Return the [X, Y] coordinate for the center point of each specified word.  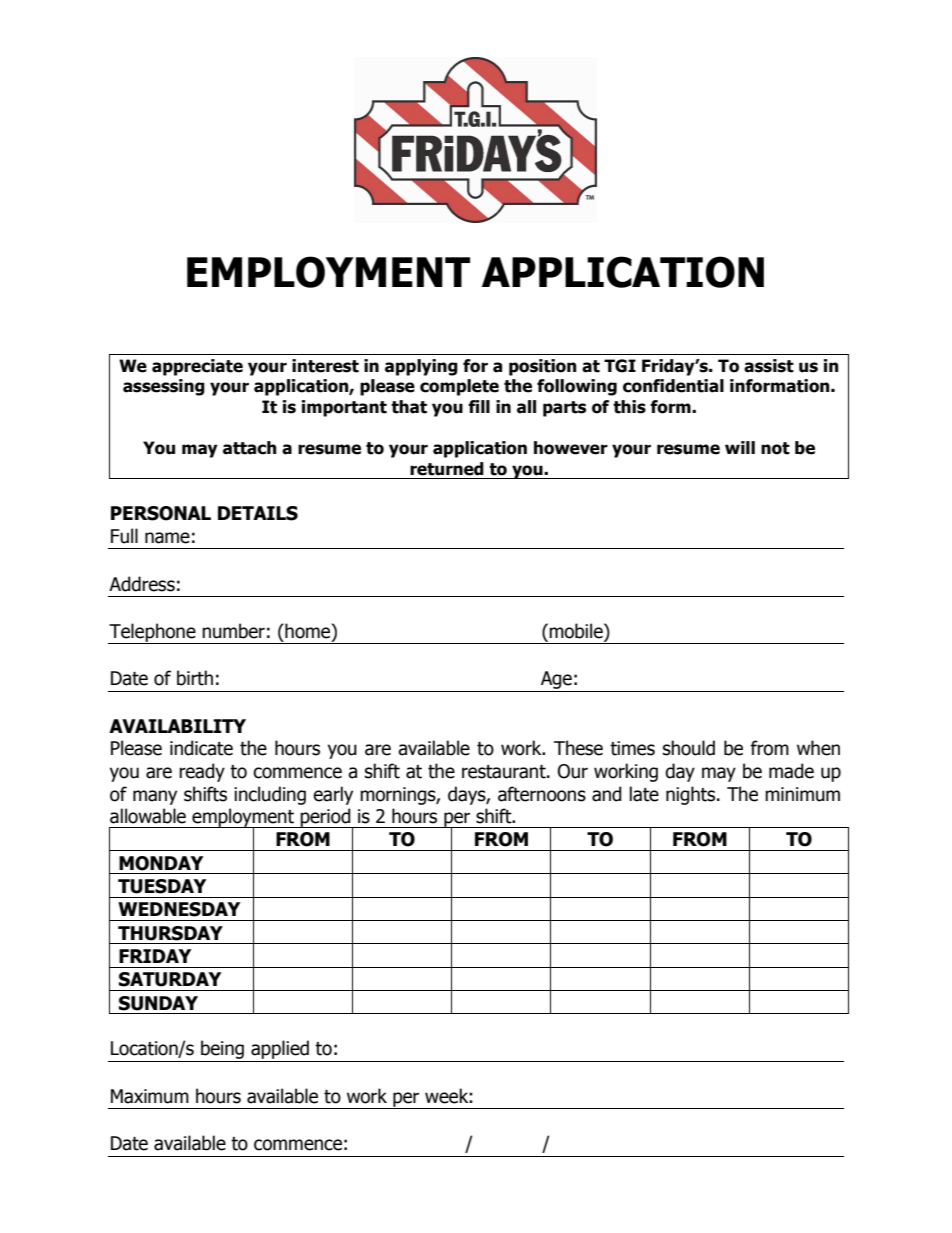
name [167, 538]
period [326, 818]
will [740, 447]
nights [692, 795]
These [578, 748]
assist [769, 366]
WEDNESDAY [179, 909]
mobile [577, 632]
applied [280, 1051]
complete [459, 387]
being [222, 1051]
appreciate [197, 367]
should [689, 748]
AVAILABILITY [177, 726]
